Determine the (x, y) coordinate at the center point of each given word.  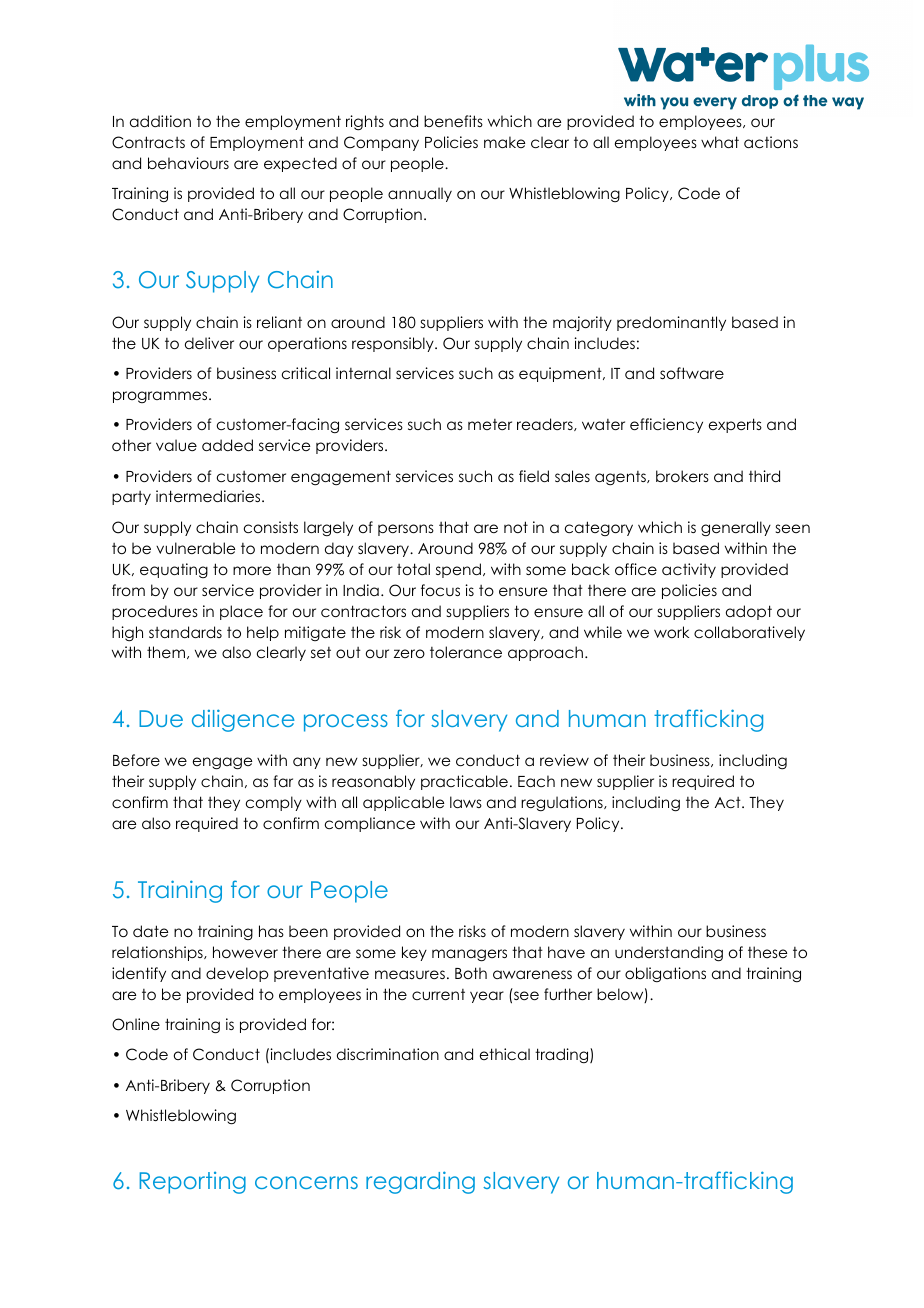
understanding (669, 954)
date (150, 931)
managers (469, 955)
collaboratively (749, 633)
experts (735, 425)
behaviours (188, 163)
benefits (453, 121)
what (720, 142)
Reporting (192, 1183)
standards (185, 632)
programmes (161, 397)
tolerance (466, 652)
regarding (420, 1182)
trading (563, 1055)
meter (490, 424)
